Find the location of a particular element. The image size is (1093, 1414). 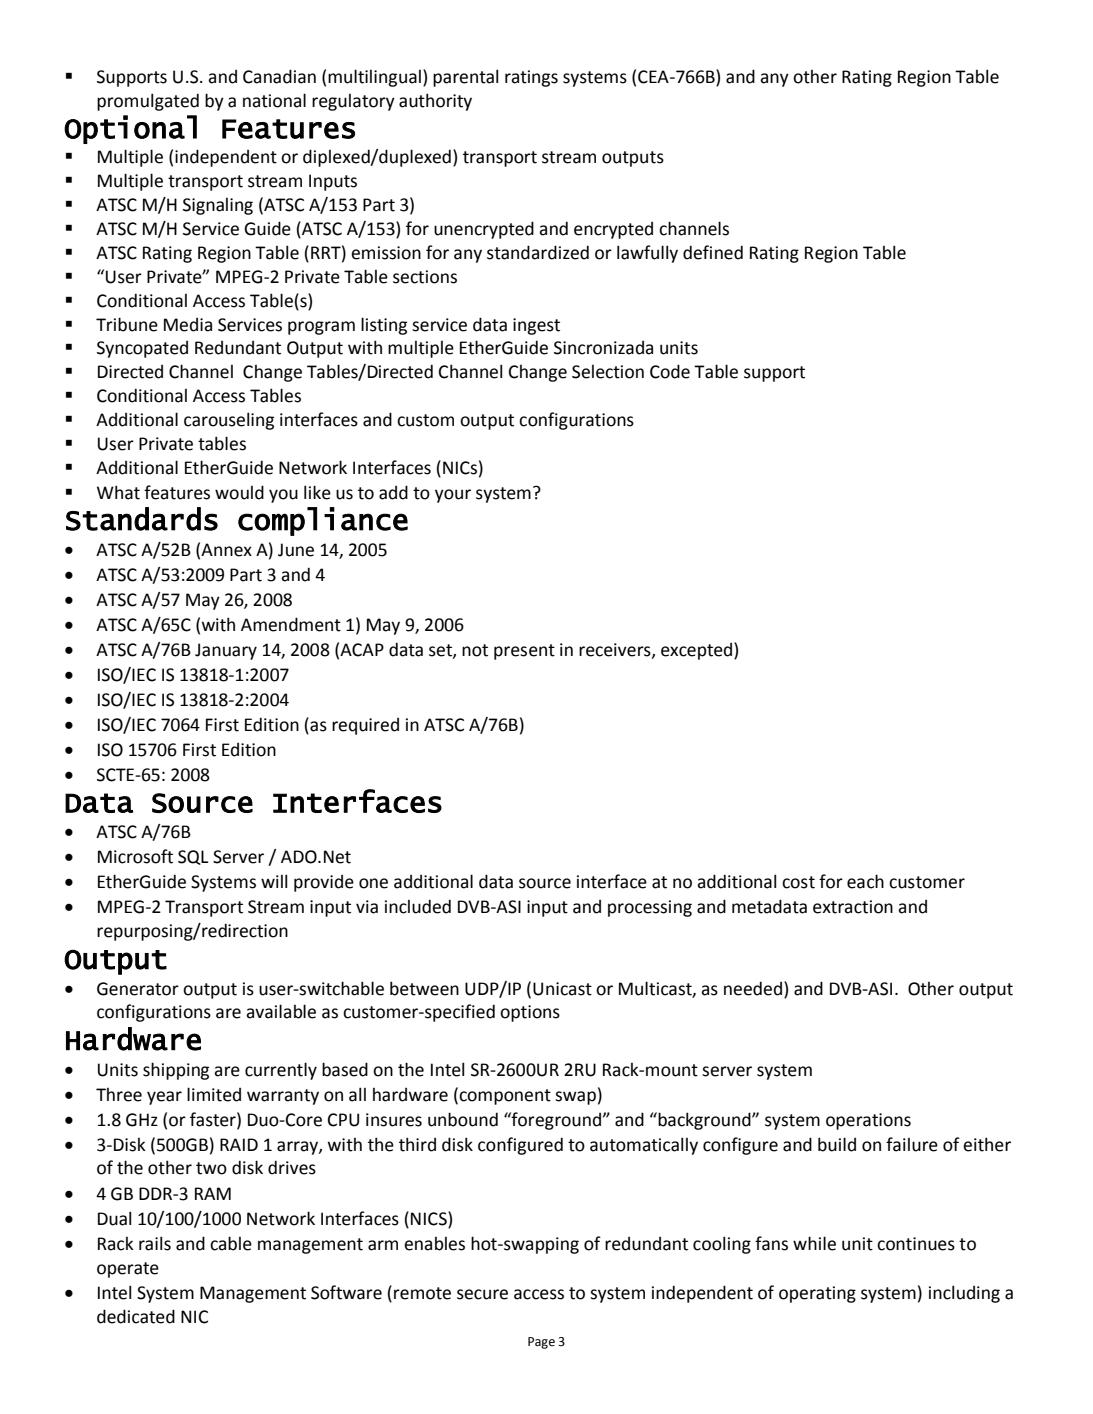

Page is located at coordinates (541, 1343).
